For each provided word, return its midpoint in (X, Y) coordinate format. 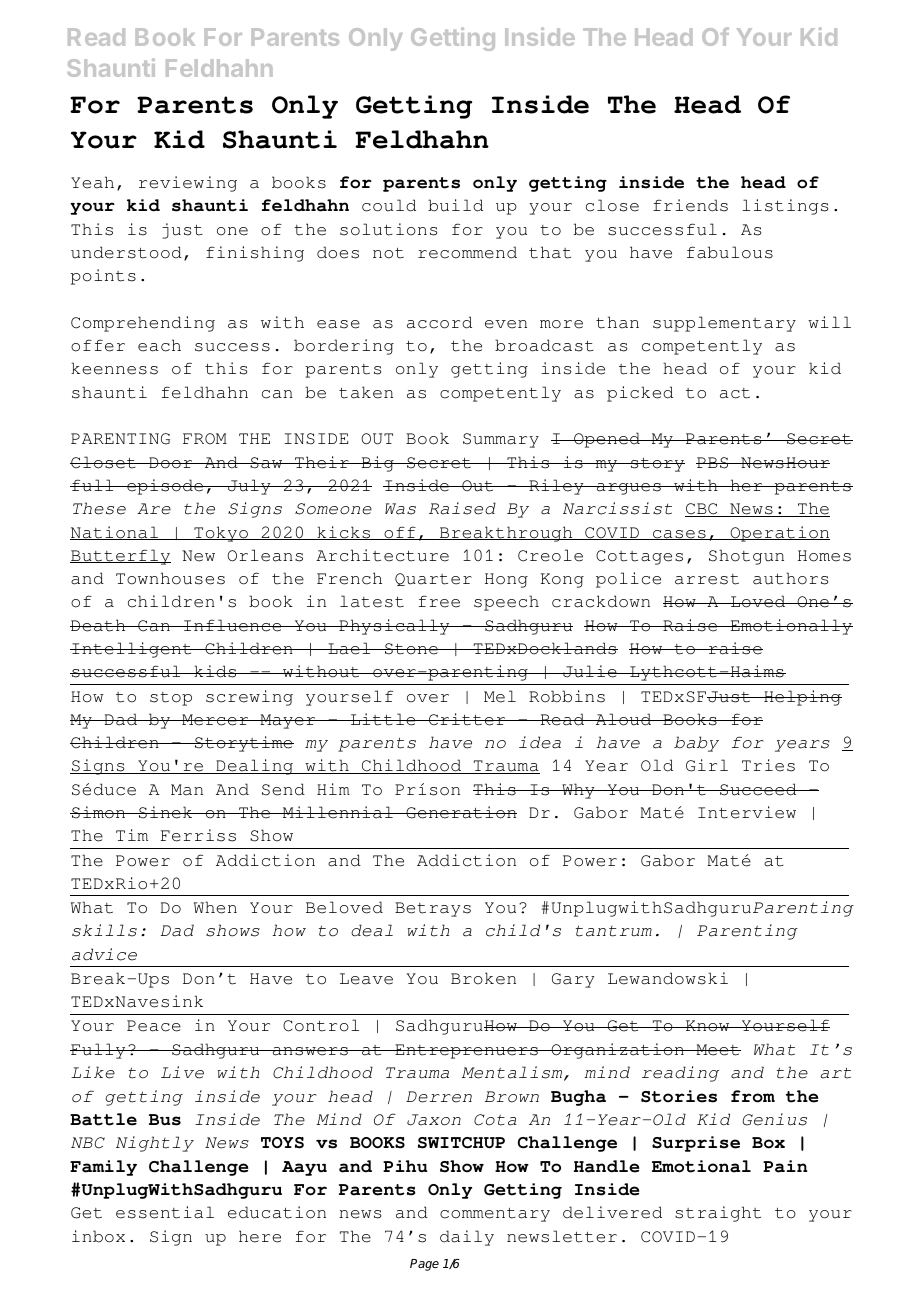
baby (696, 744)
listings (785, 207)
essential (165, 1212)
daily (467, 1238)
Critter (467, 719)
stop (171, 699)
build (455, 205)
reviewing (188, 184)
